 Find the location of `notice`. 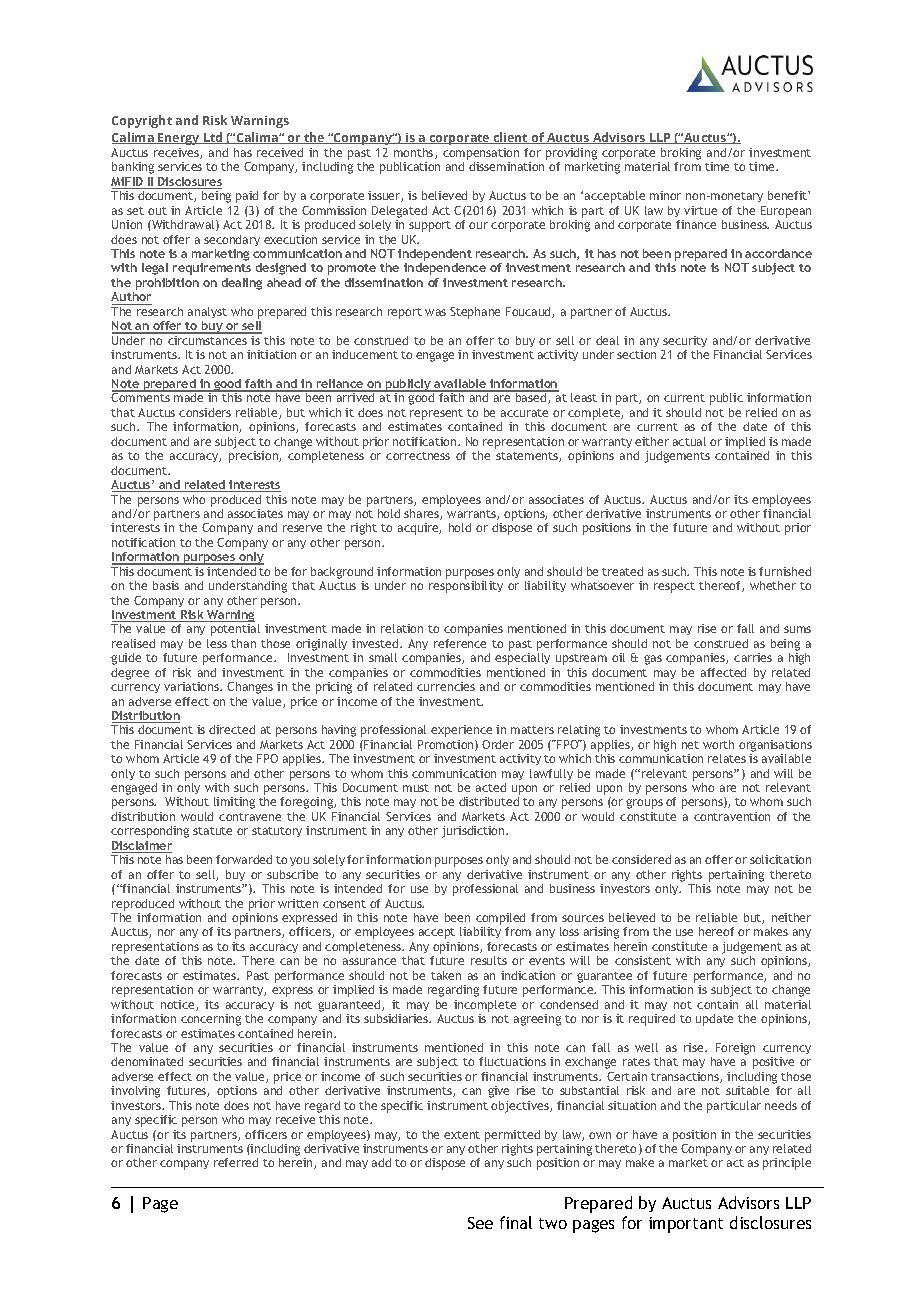

notice is located at coordinates (179, 1005).
